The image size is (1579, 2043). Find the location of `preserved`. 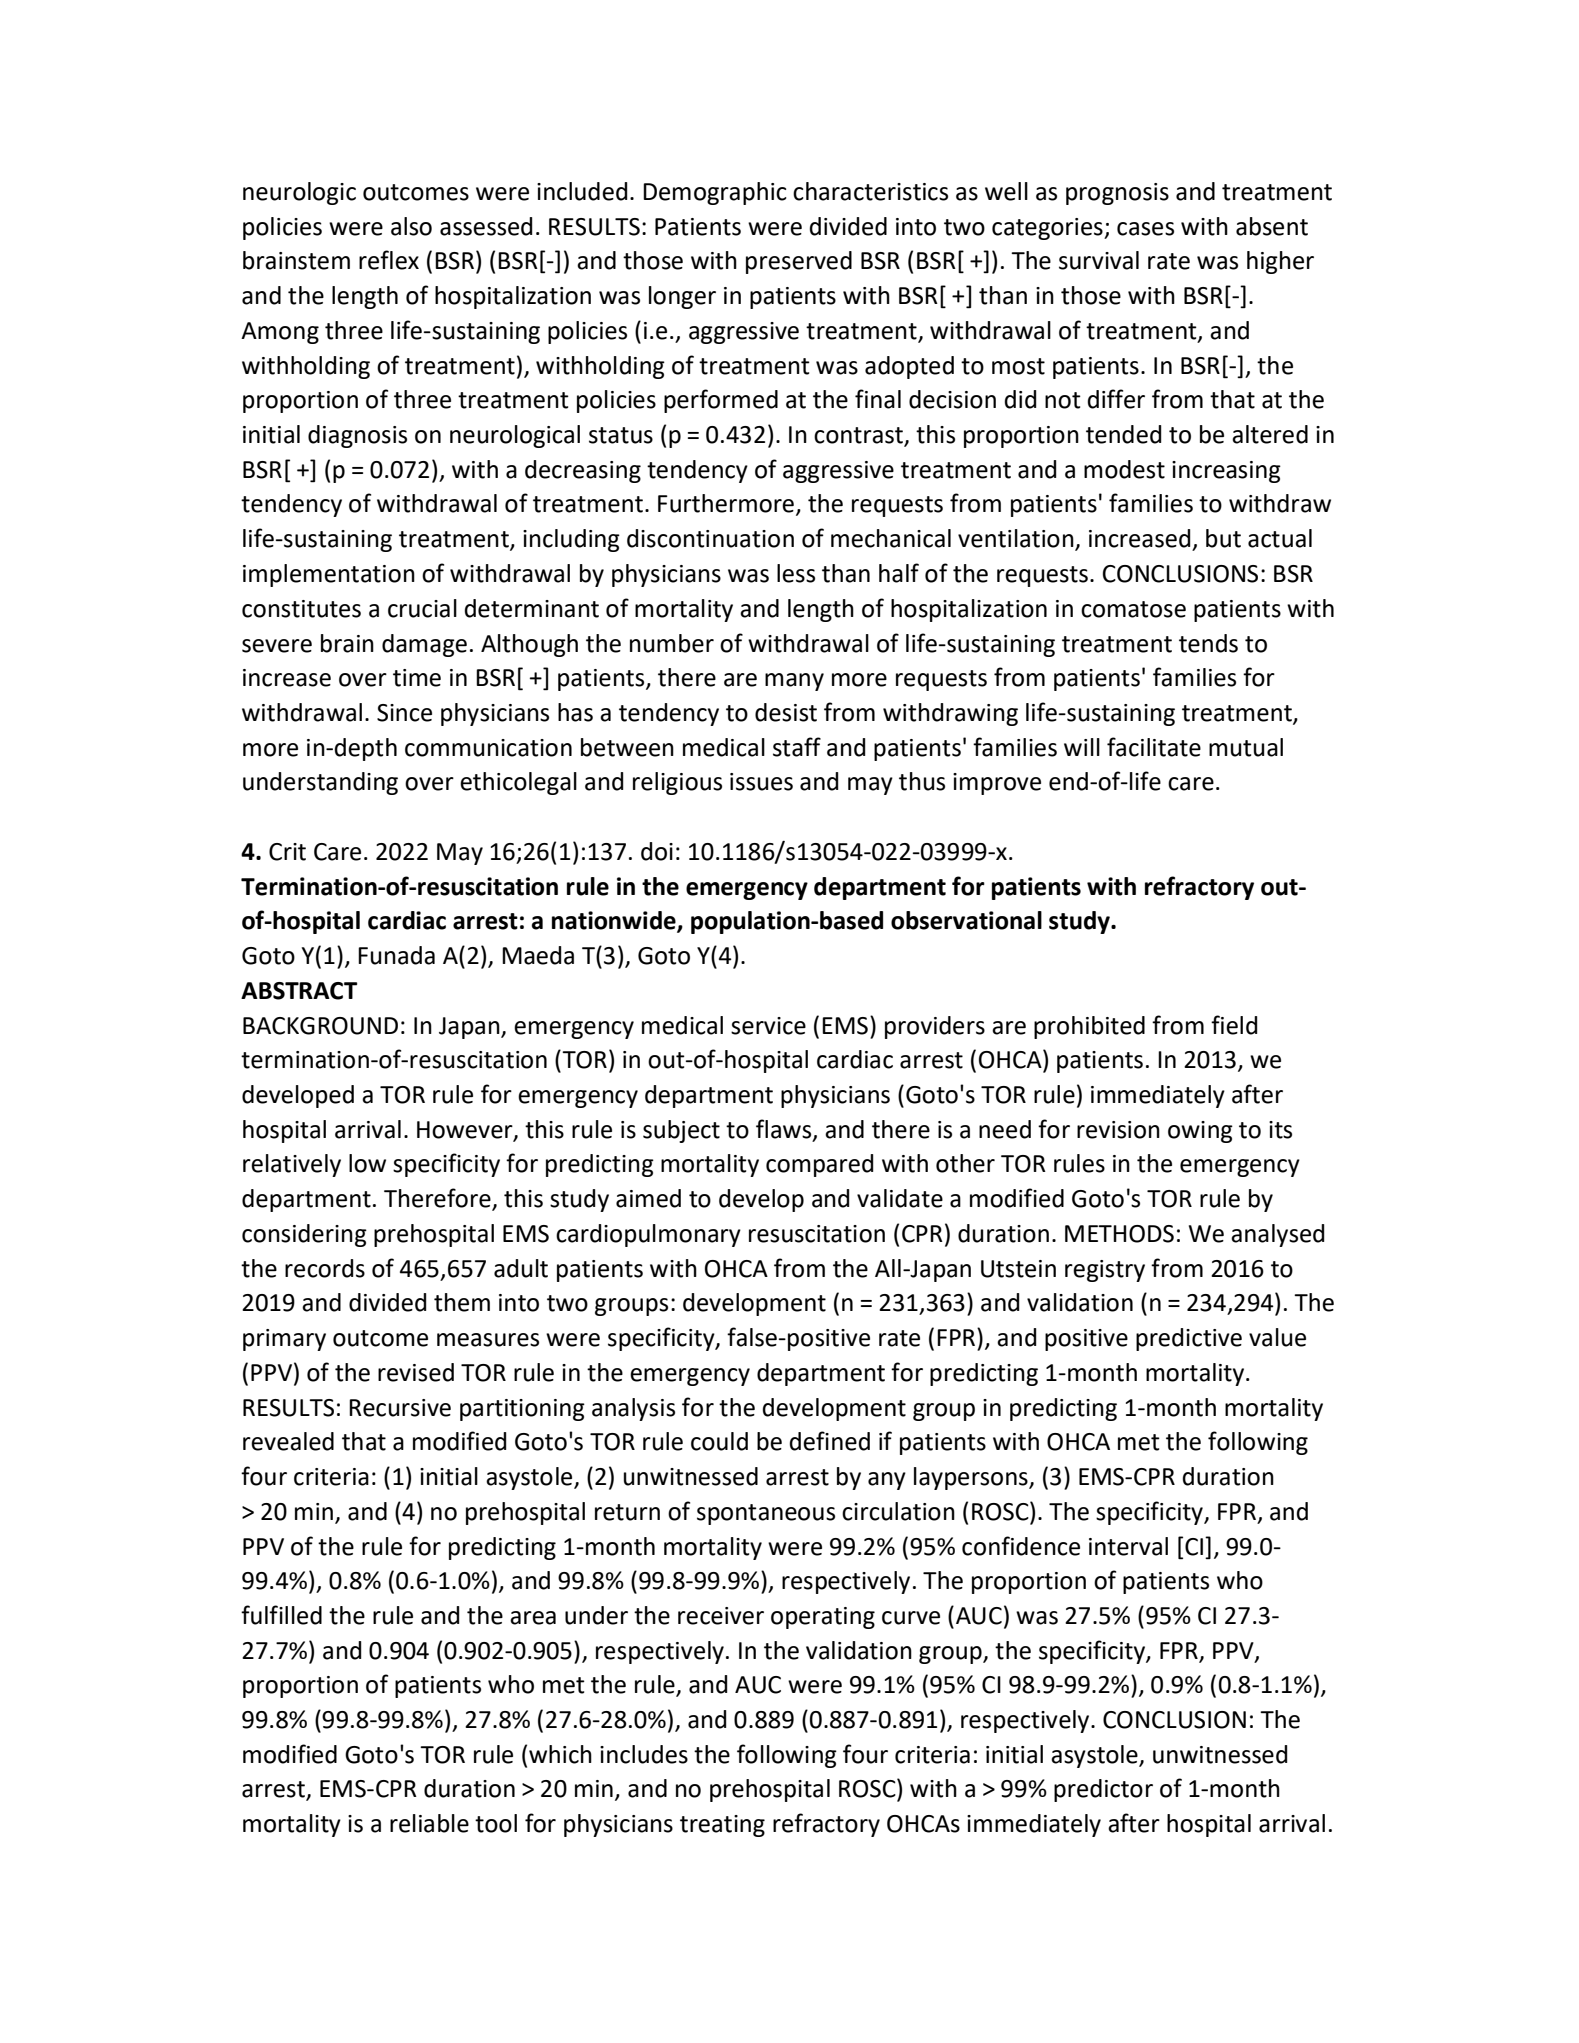

preserved is located at coordinates (799, 262).
